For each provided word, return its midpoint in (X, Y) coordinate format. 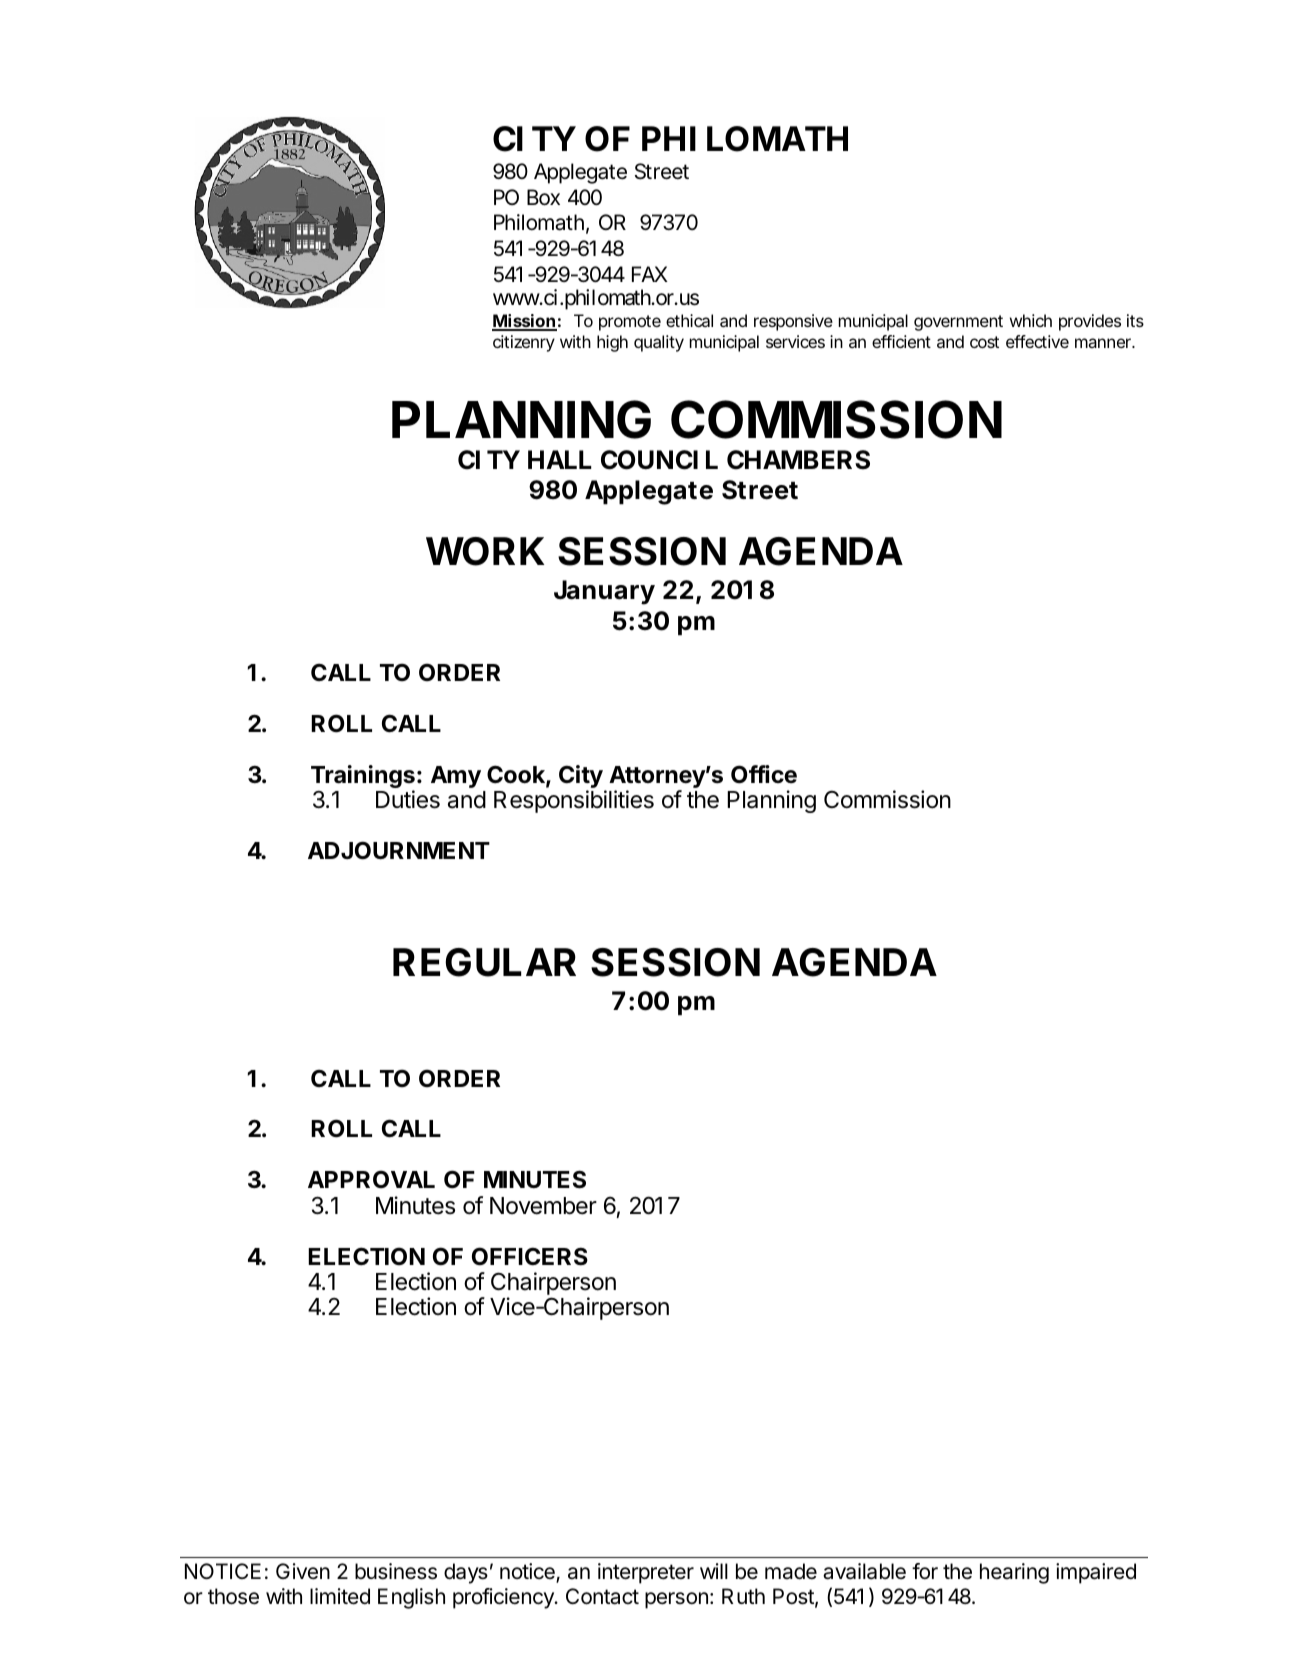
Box (543, 197)
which (1031, 320)
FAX (650, 274)
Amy (456, 777)
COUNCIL (659, 460)
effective (1037, 341)
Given (303, 1571)
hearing (1014, 1573)
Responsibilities (574, 801)
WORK (485, 551)
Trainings (363, 778)
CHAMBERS (798, 460)
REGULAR (484, 962)
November (543, 1206)
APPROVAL (371, 1179)
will (714, 1571)
